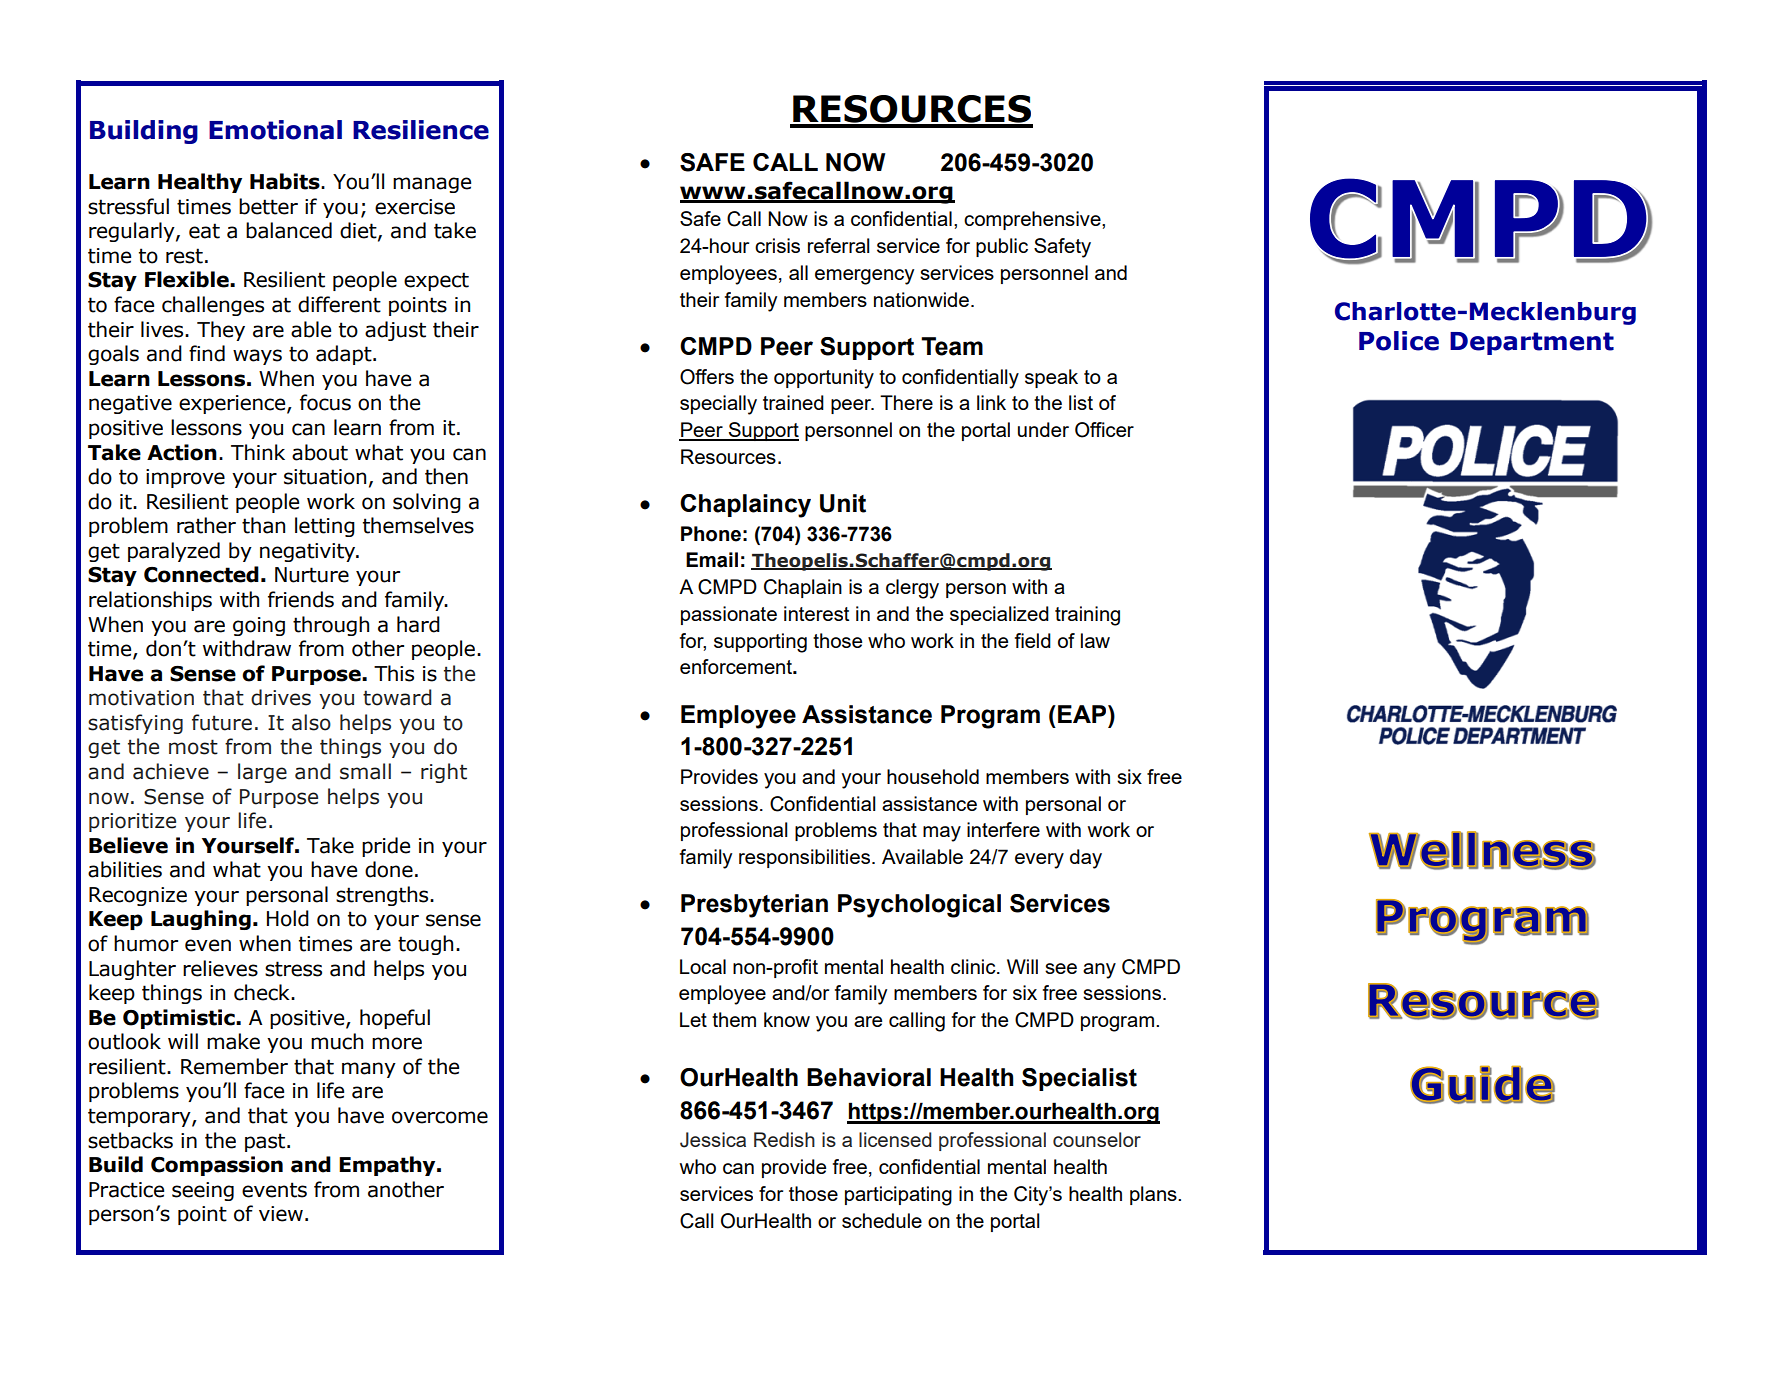 This document has height=1375, width=1780. Describe the element at coordinates (281, 1214) in the document. I see `view` at that location.
